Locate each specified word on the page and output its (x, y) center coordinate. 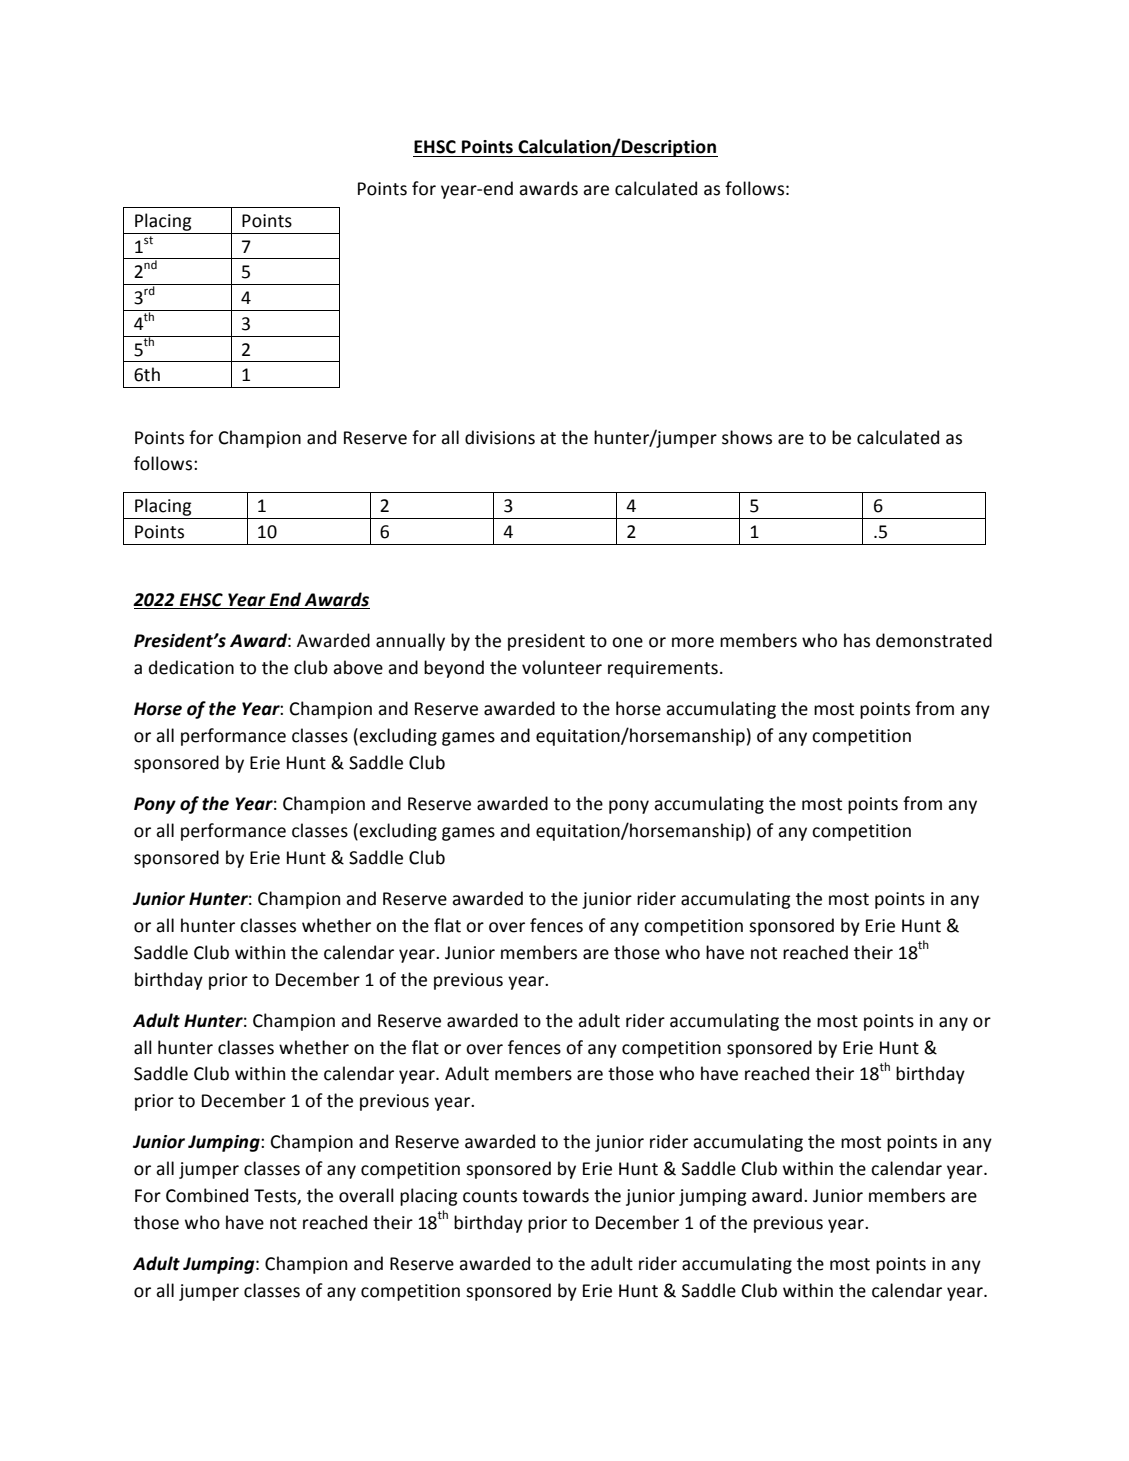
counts (490, 1196)
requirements (663, 669)
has (857, 640)
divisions (500, 437)
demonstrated (934, 640)
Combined (207, 1195)
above (358, 667)
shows (747, 437)
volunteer (562, 667)
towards (555, 1195)
